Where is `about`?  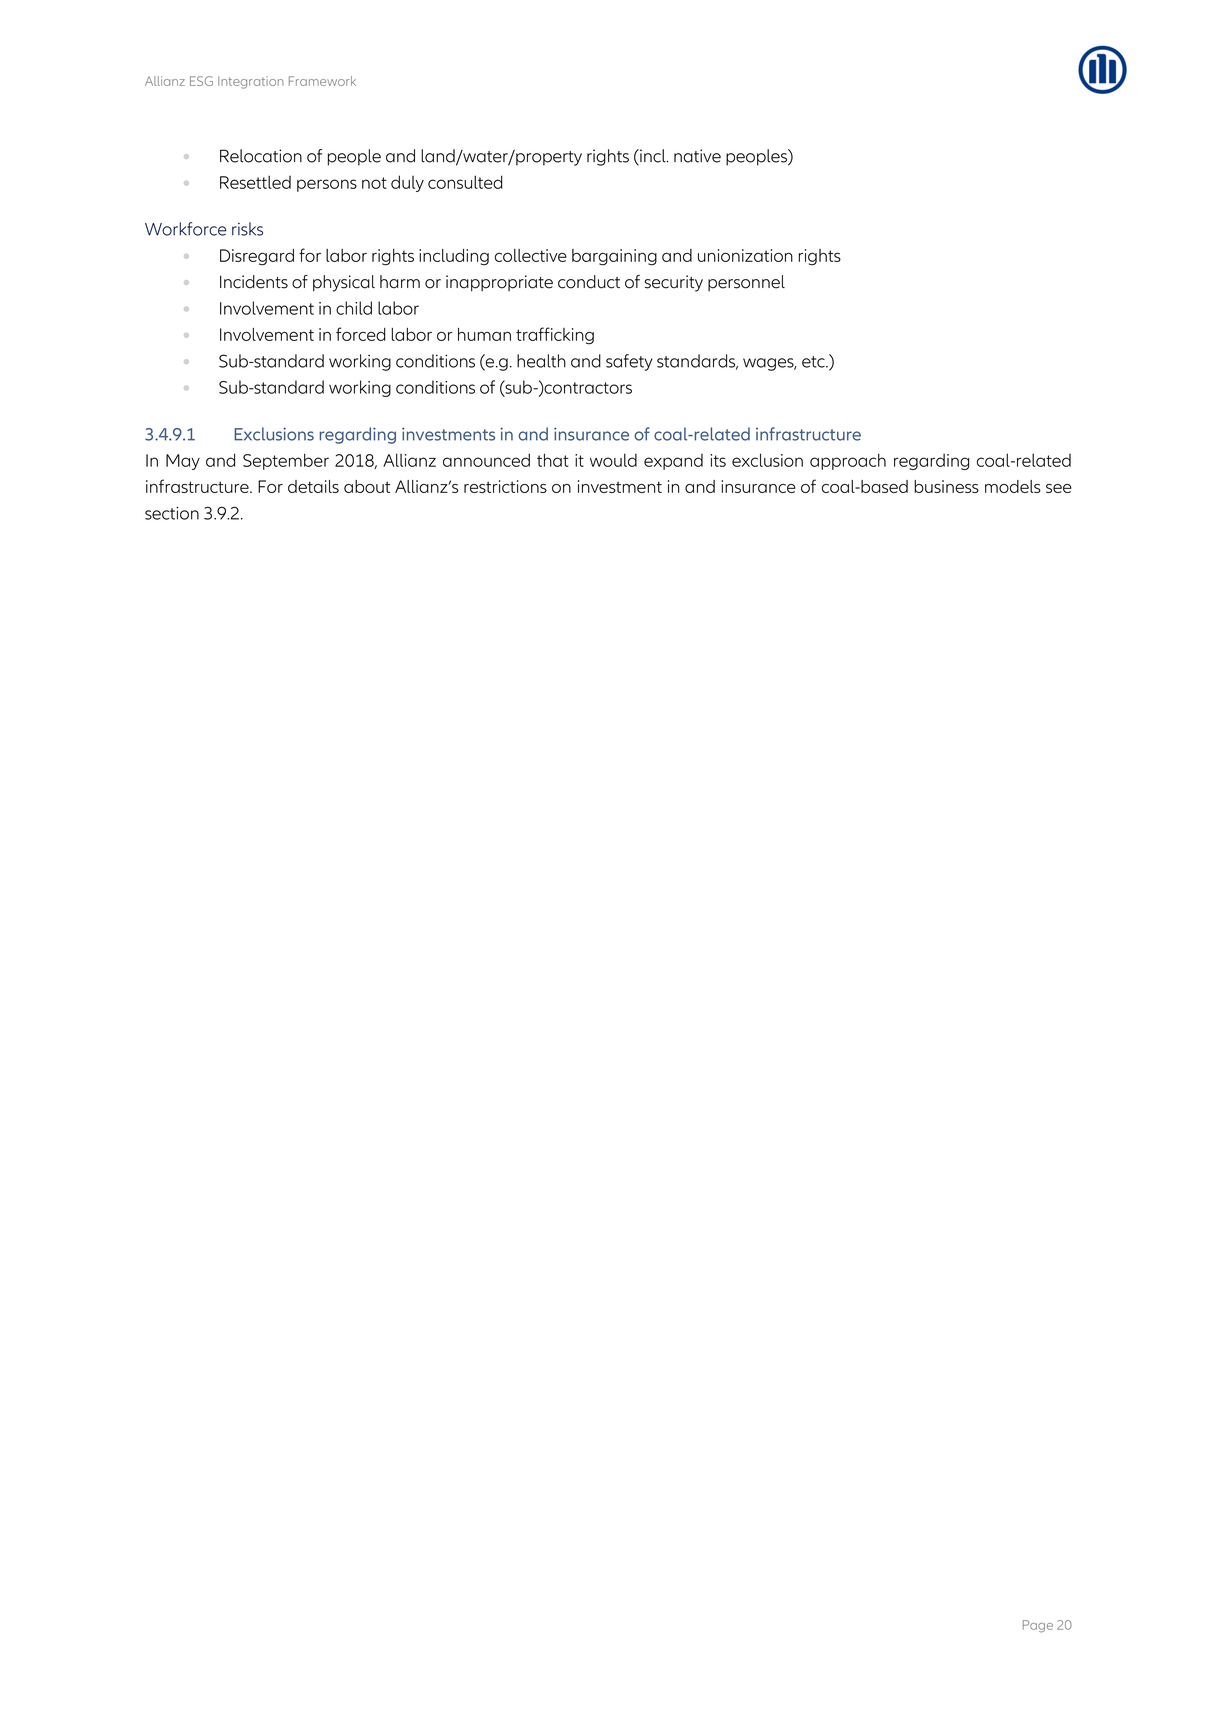 about is located at coordinates (367, 486).
